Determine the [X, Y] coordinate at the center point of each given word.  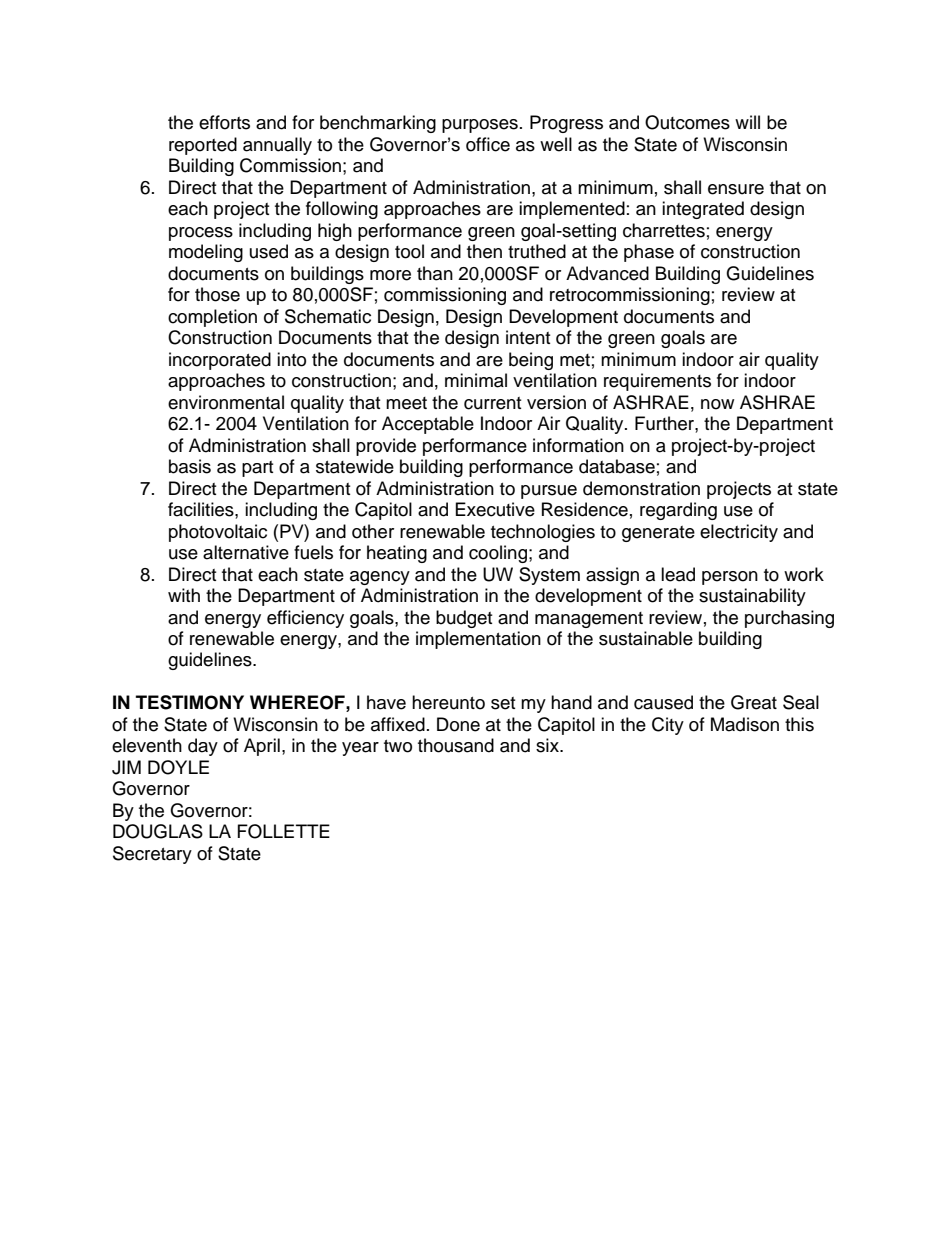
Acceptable [428, 425]
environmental [226, 402]
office [488, 144]
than [435, 273]
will [747, 122]
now [717, 404]
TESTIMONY [190, 702]
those [217, 294]
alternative [246, 552]
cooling [498, 554]
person [730, 578]
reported [203, 146]
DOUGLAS [158, 831]
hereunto [448, 702]
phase [649, 253]
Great [754, 702]
